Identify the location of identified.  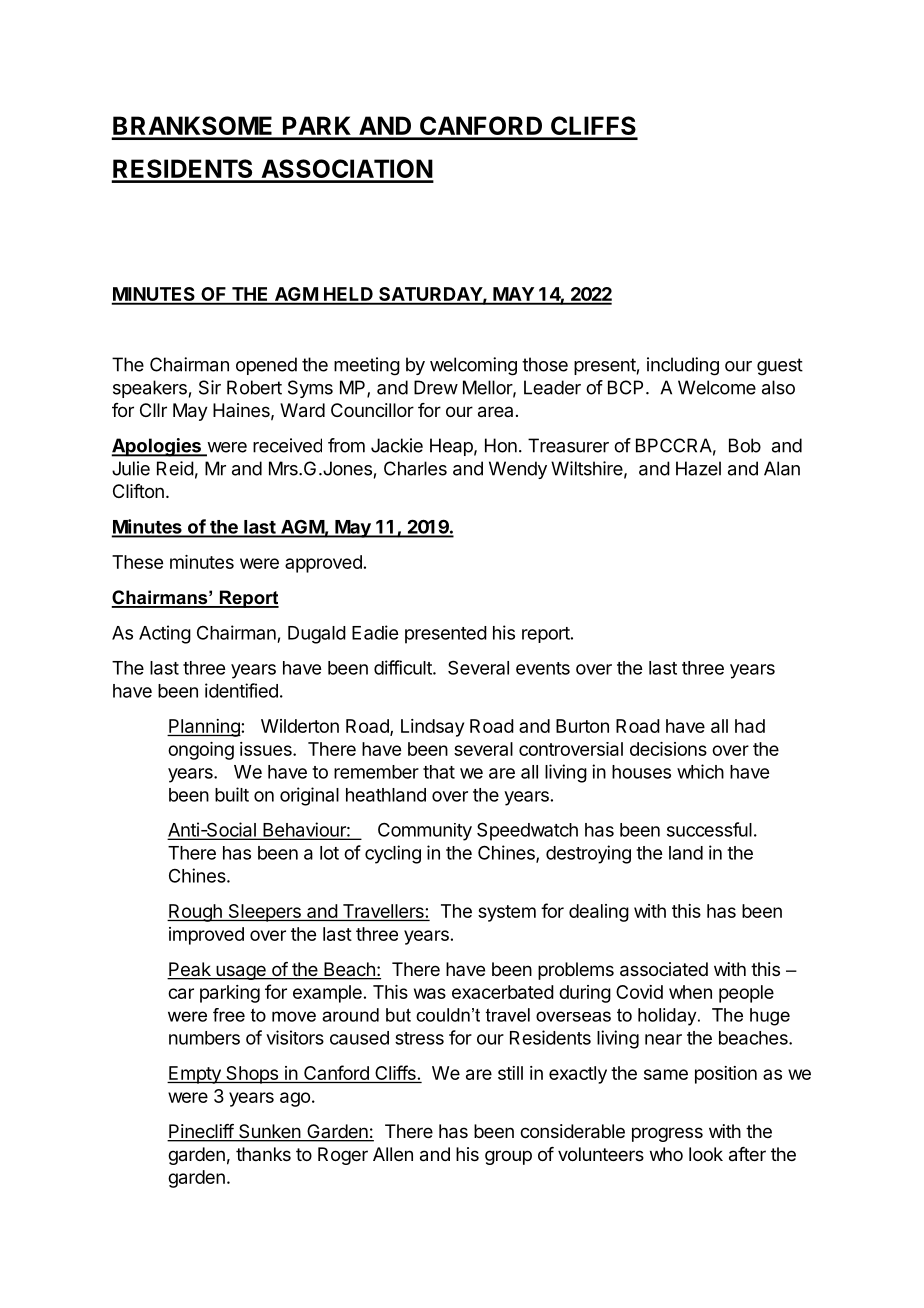
(241, 690).
